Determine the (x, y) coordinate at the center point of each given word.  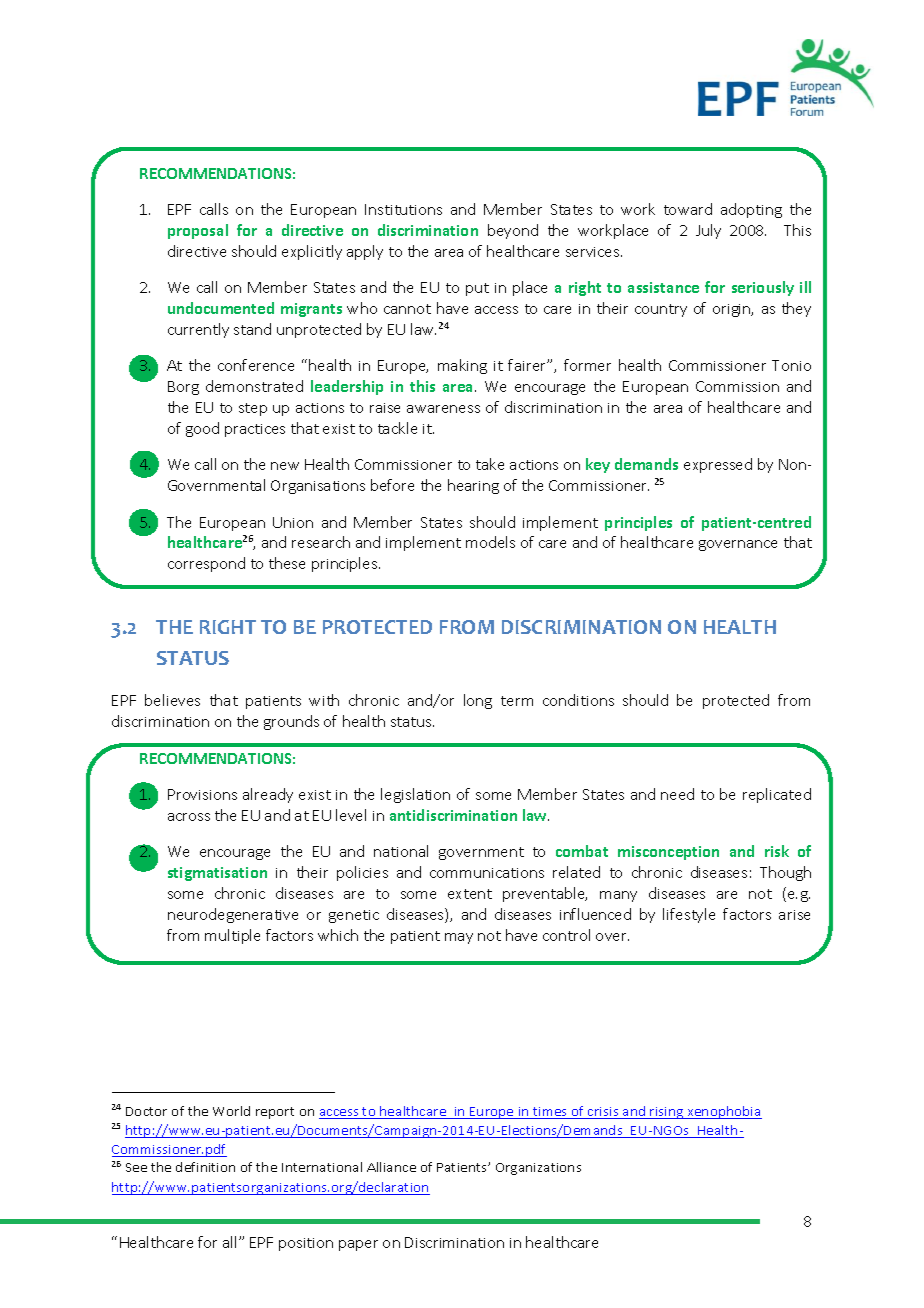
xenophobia (723, 1112)
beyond (513, 231)
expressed (718, 465)
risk (777, 851)
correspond (206, 564)
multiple (232, 936)
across (189, 817)
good (202, 429)
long (478, 701)
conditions (578, 700)
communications (487, 873)
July (708, 231)
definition (205, 1167)
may (459, 938)
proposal (198, 231)
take (490, 464)
